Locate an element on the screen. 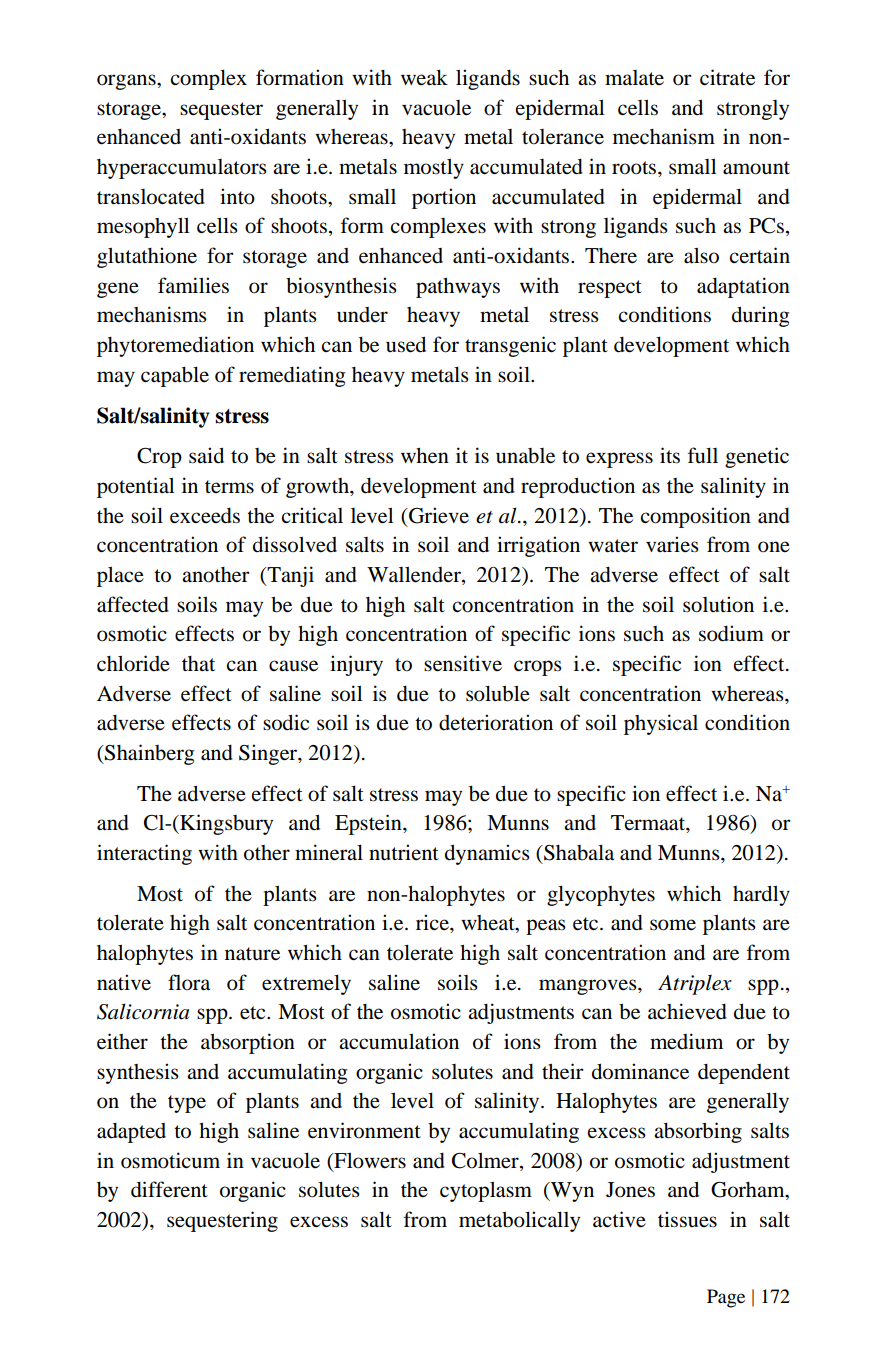 The width and height of the screenshot is (887, 1372). composition is located at coordinates (695, 517).
